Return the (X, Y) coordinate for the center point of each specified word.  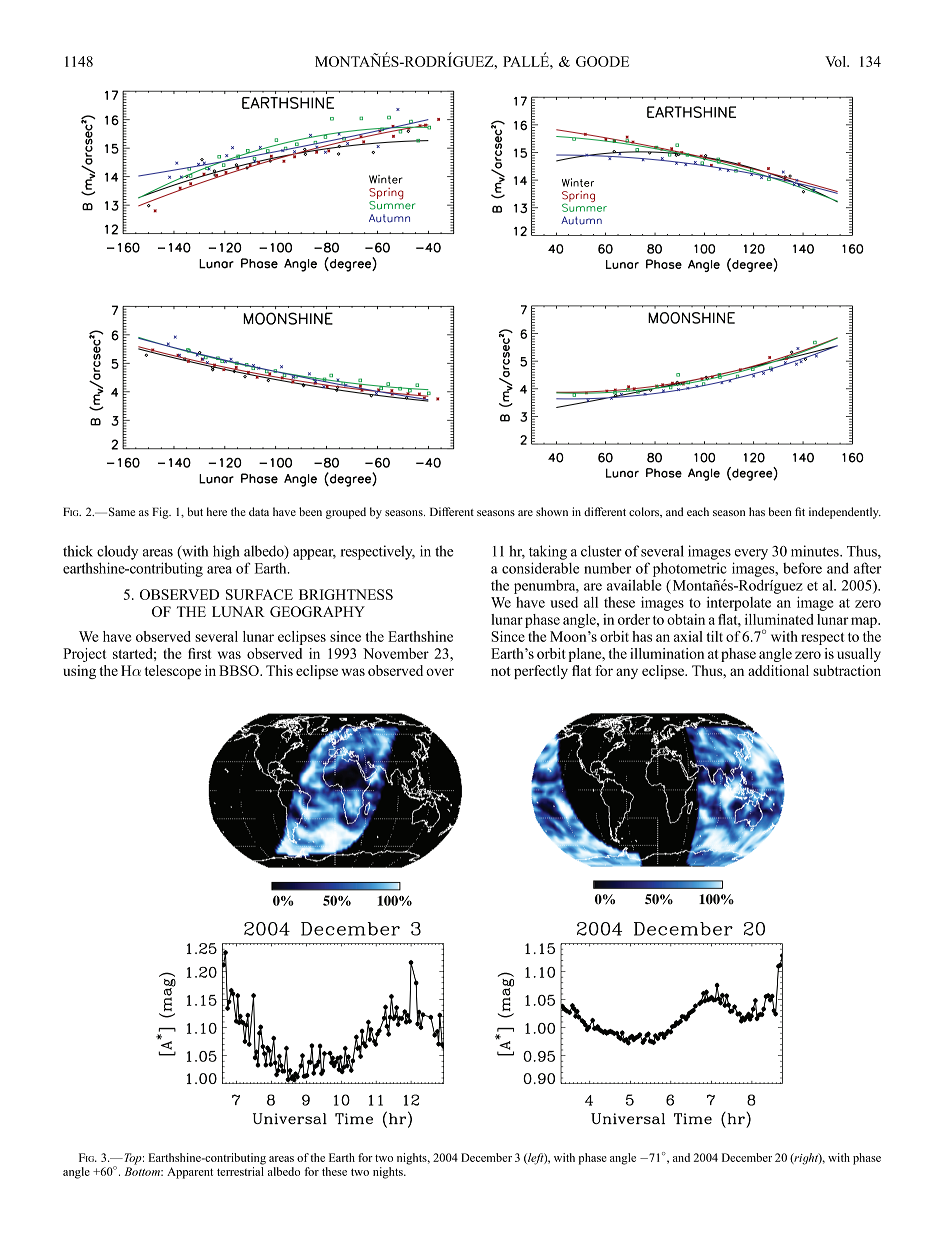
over (440, 672)
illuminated (779, 619)
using (79, 672)
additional (778, 670)
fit (800, 511)
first (199, 653)
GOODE (602, 61)
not (500, 671)
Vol (836, 61)
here (217, 511)
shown (552, 511)
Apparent (190, 1173)
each (698, 511)
